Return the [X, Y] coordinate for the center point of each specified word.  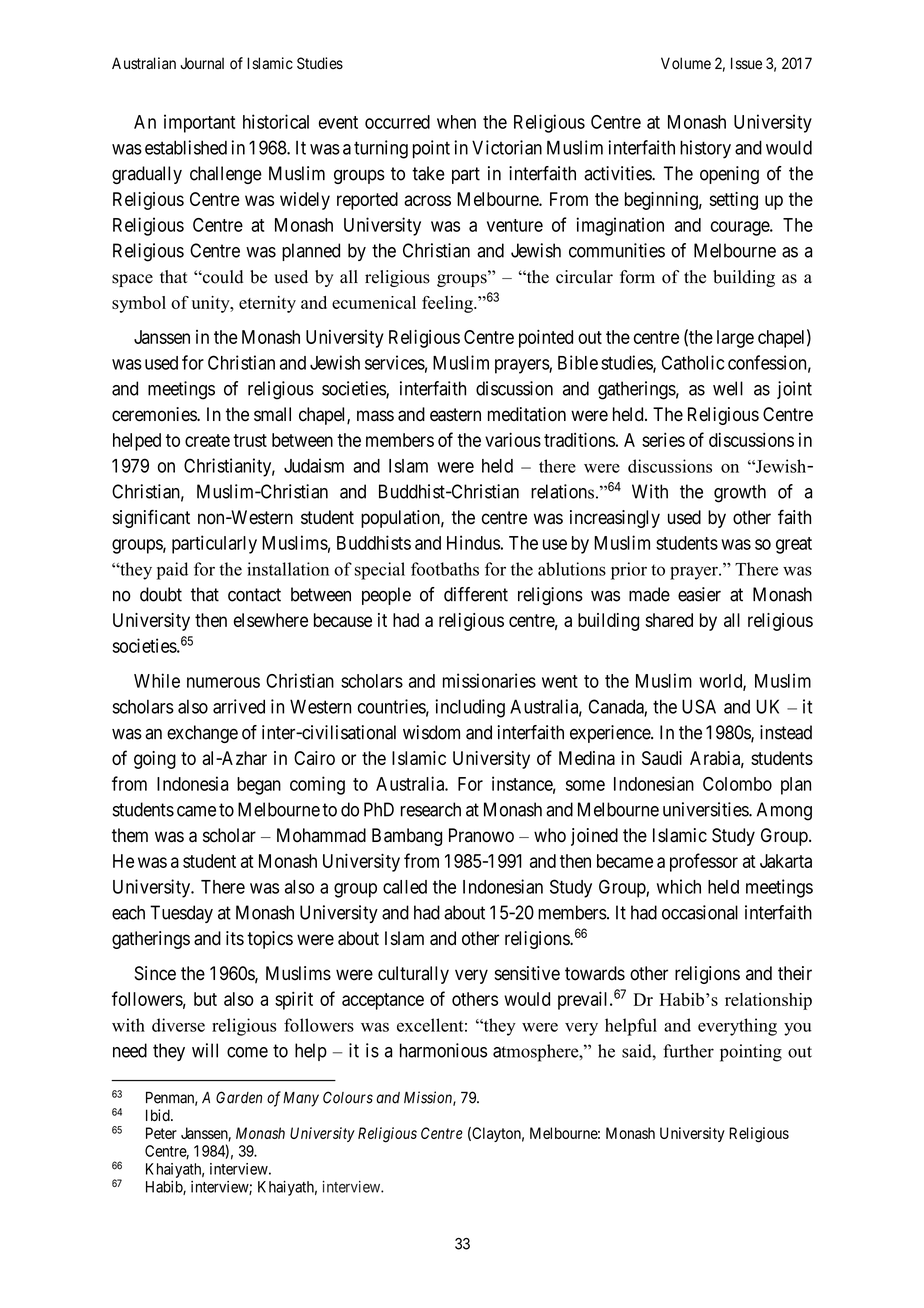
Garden [239, 1097]
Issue [746, 63]
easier [699, 594]
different [476, 594]
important [199, 123]
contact [254, 595]
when [456, 122]
